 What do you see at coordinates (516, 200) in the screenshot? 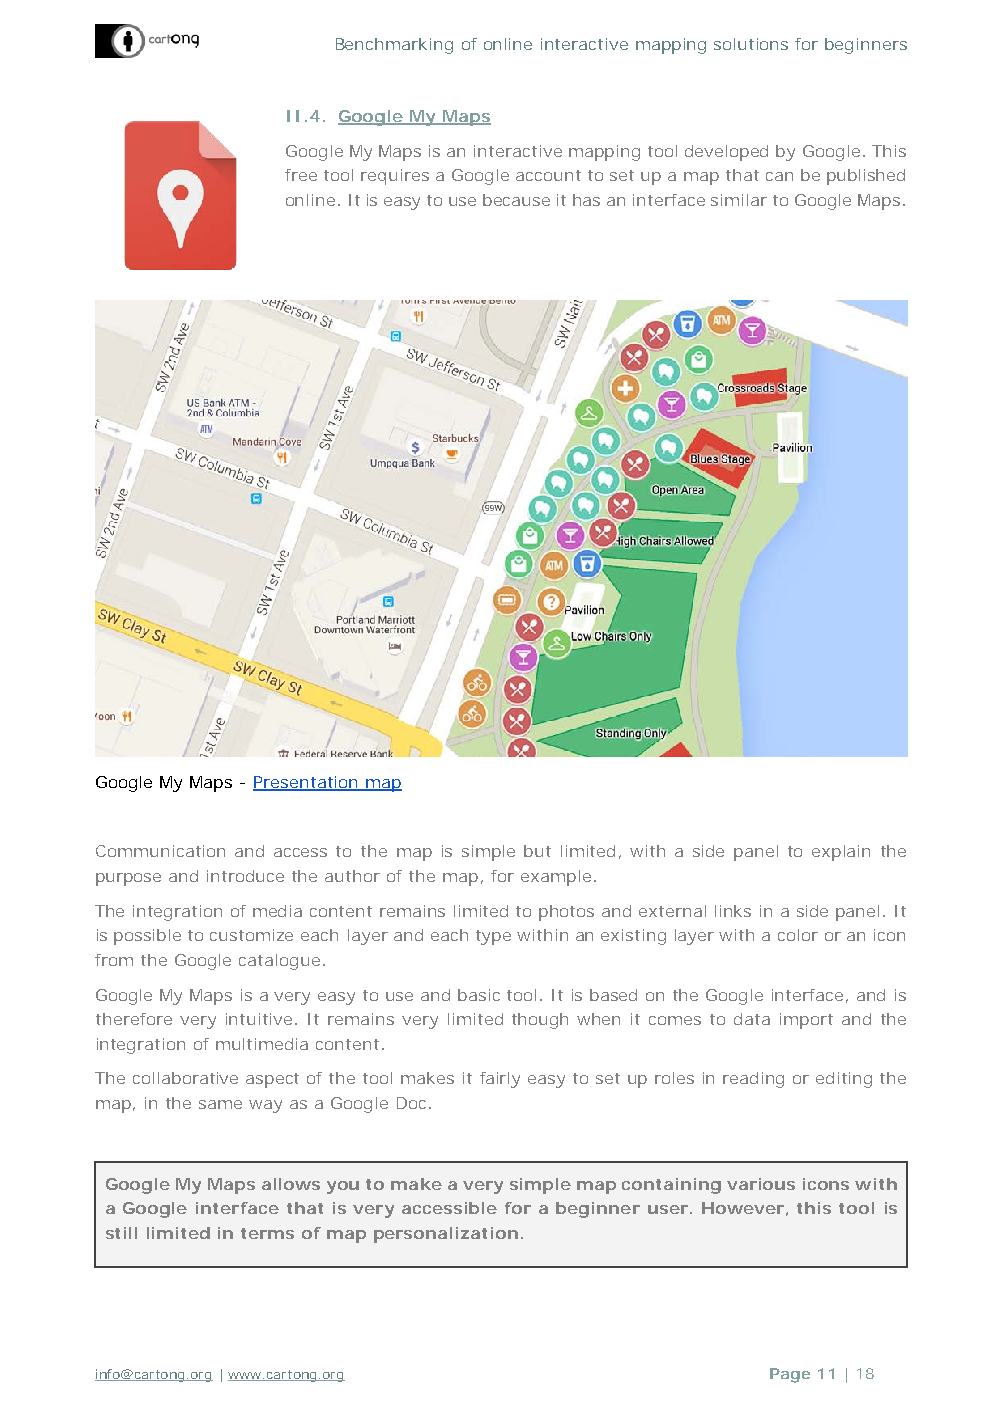
I see `because` at bounding box center [516, 200].
